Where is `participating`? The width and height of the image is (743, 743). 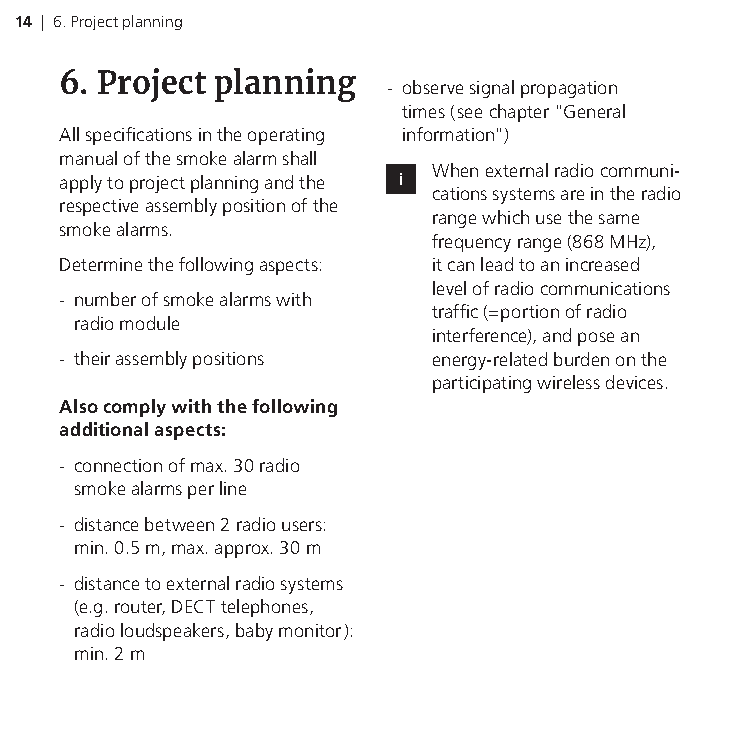 participating is located at coordinates (482, 384).
